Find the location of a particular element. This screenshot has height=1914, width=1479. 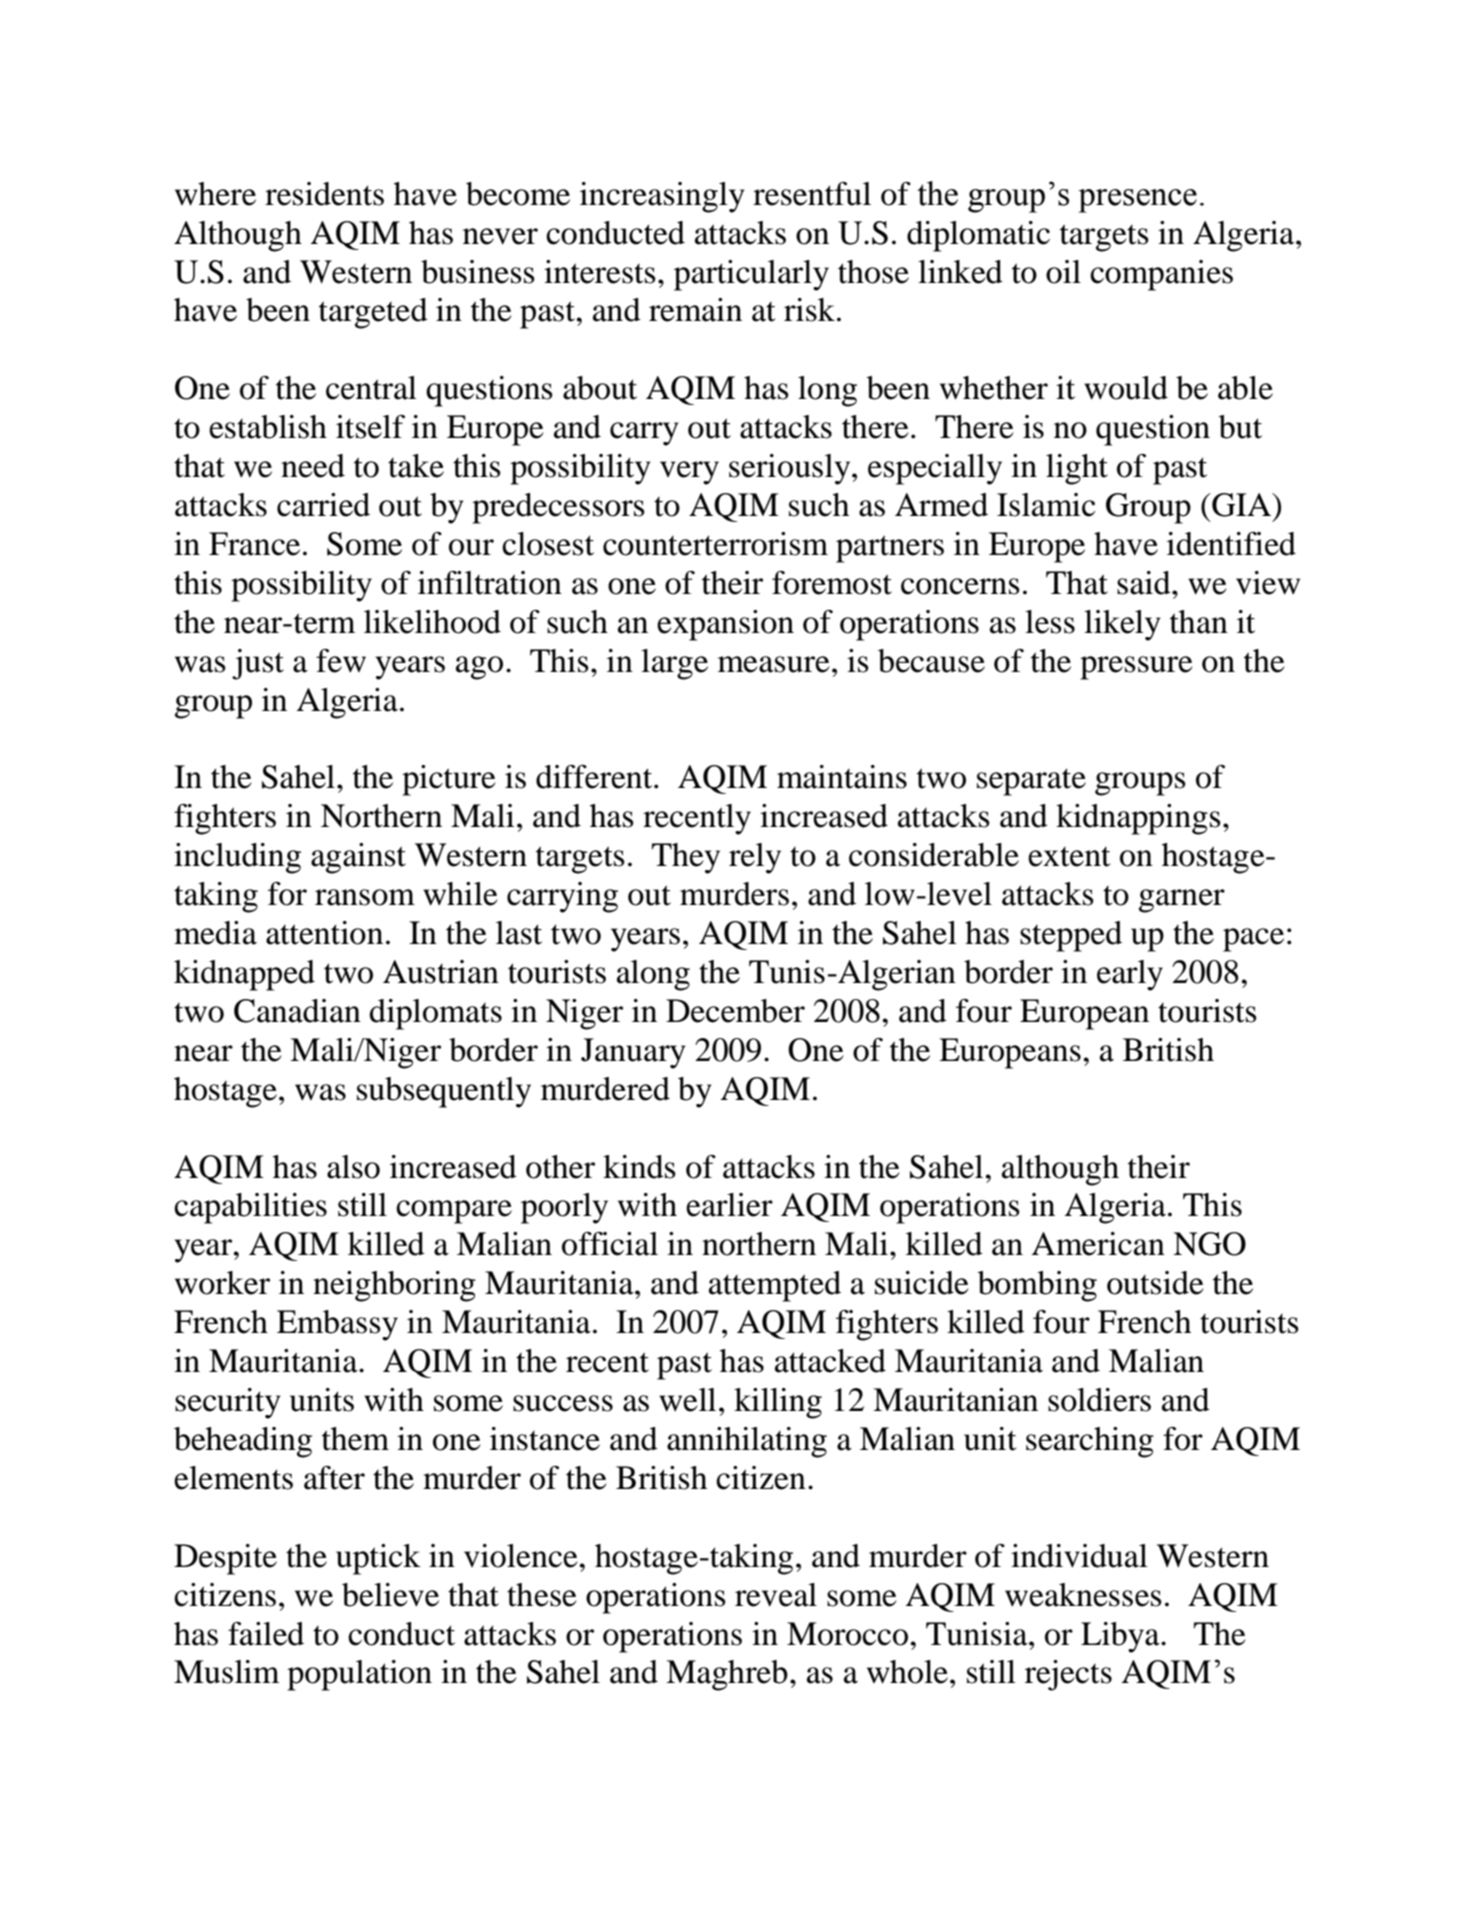

likelihood is located at coordinates (432, 622).
